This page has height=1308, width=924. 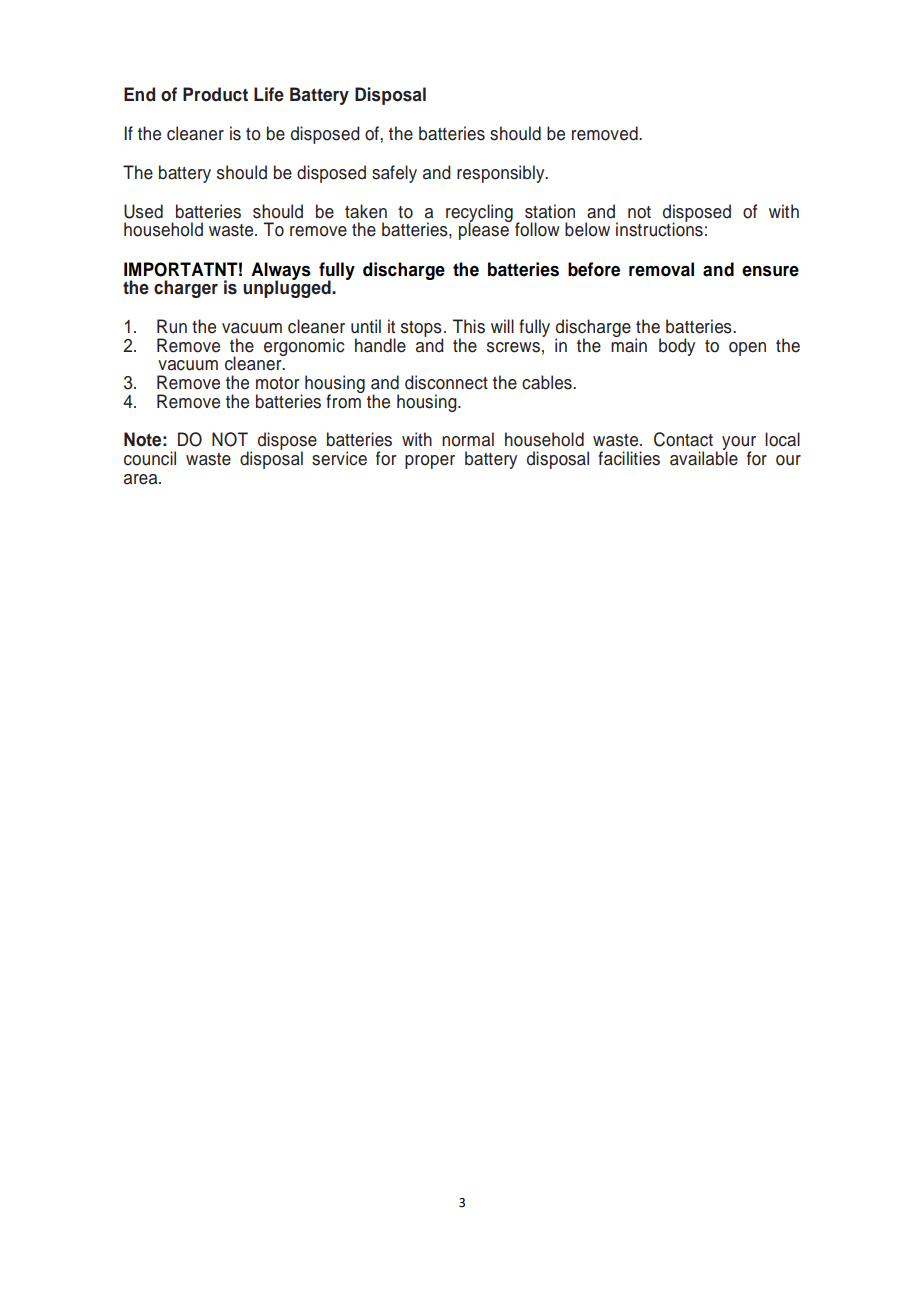 I want to click on Used, so click(x=143, y=211).
